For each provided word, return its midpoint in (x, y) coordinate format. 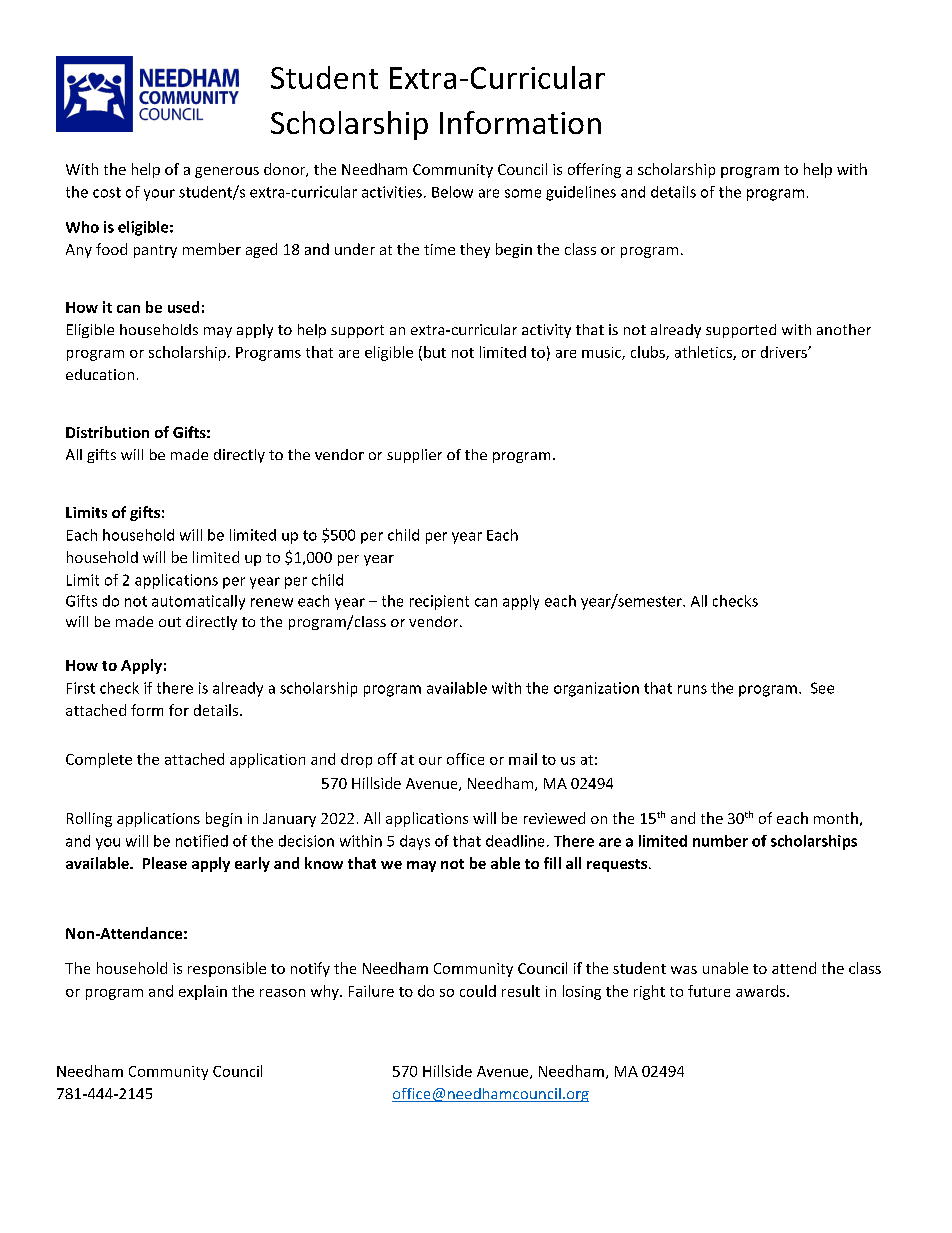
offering (594, 170)
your (159, 195)
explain (203, 992)
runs (692, 689)
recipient (439, 602)
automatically (198, 602)
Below (452, 192)
